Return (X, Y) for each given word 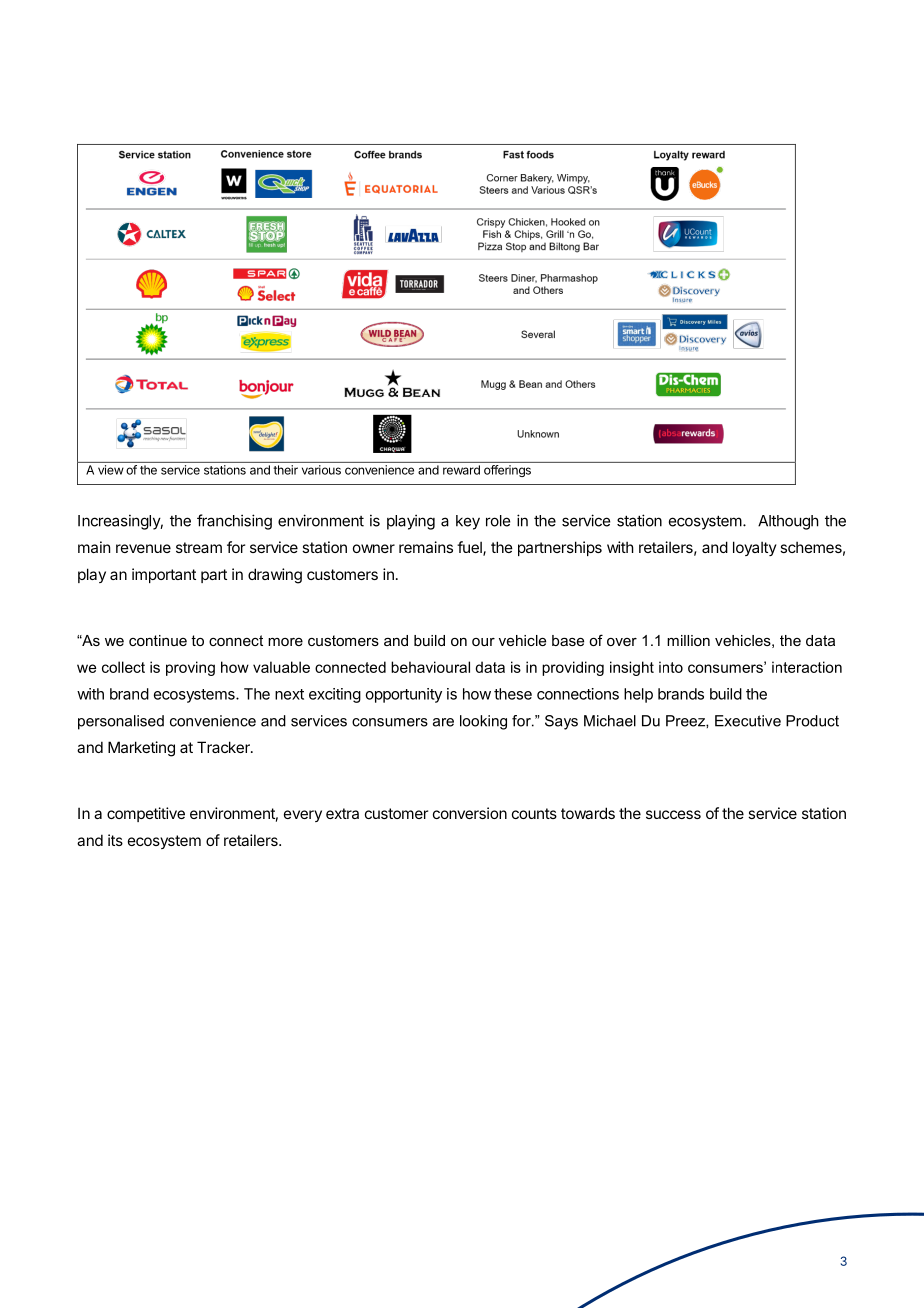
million (688, 640)
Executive (748, 721)
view (111, 470)
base (568, 640)
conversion (470, 813)
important (164, 575)
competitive (146, 814)
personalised (121, 722)
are (443, 722)
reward (461, 470)
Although (788, 522)
